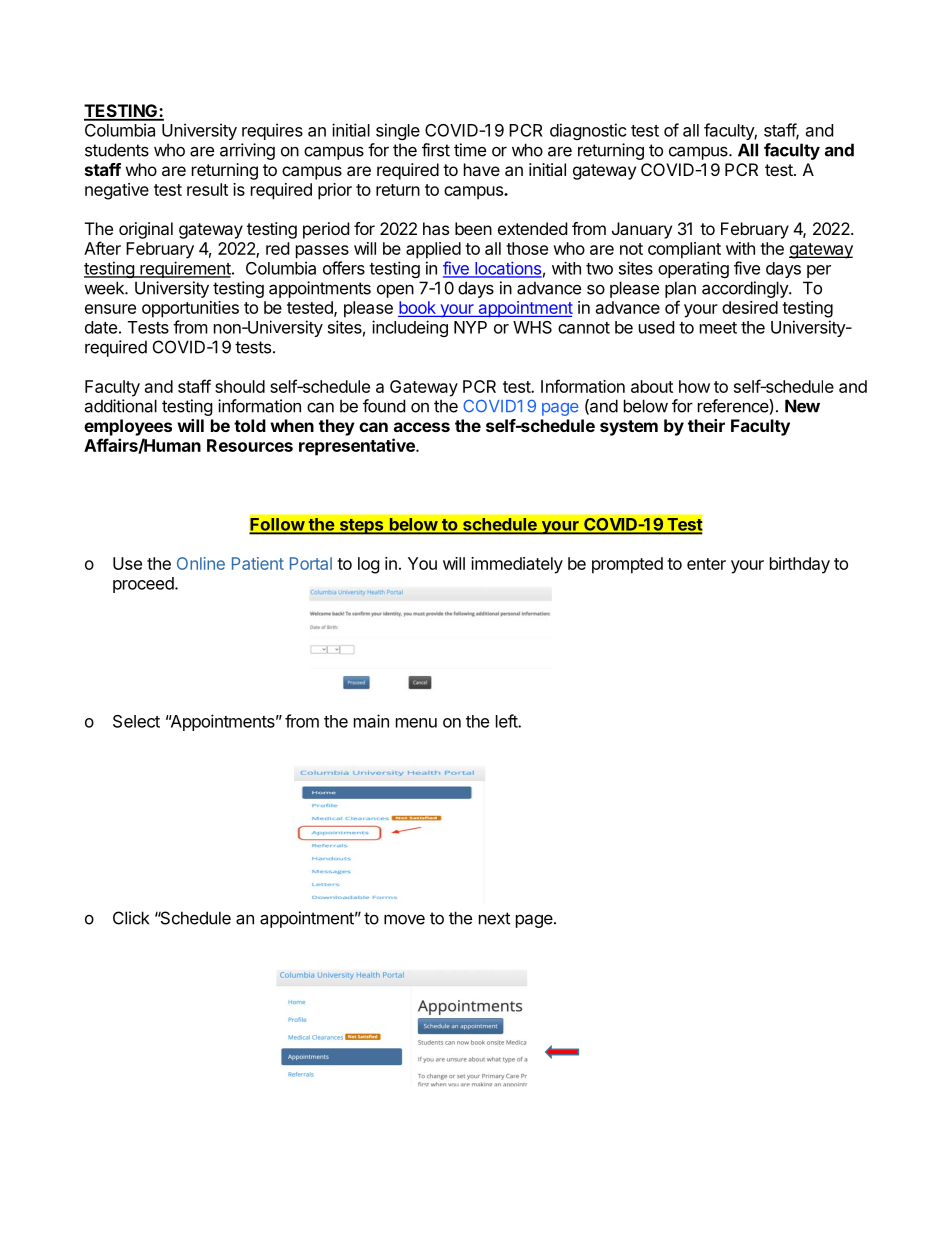  Describe the element at coordinates (190, 309) in the page. I see `opportunities` at that location.
